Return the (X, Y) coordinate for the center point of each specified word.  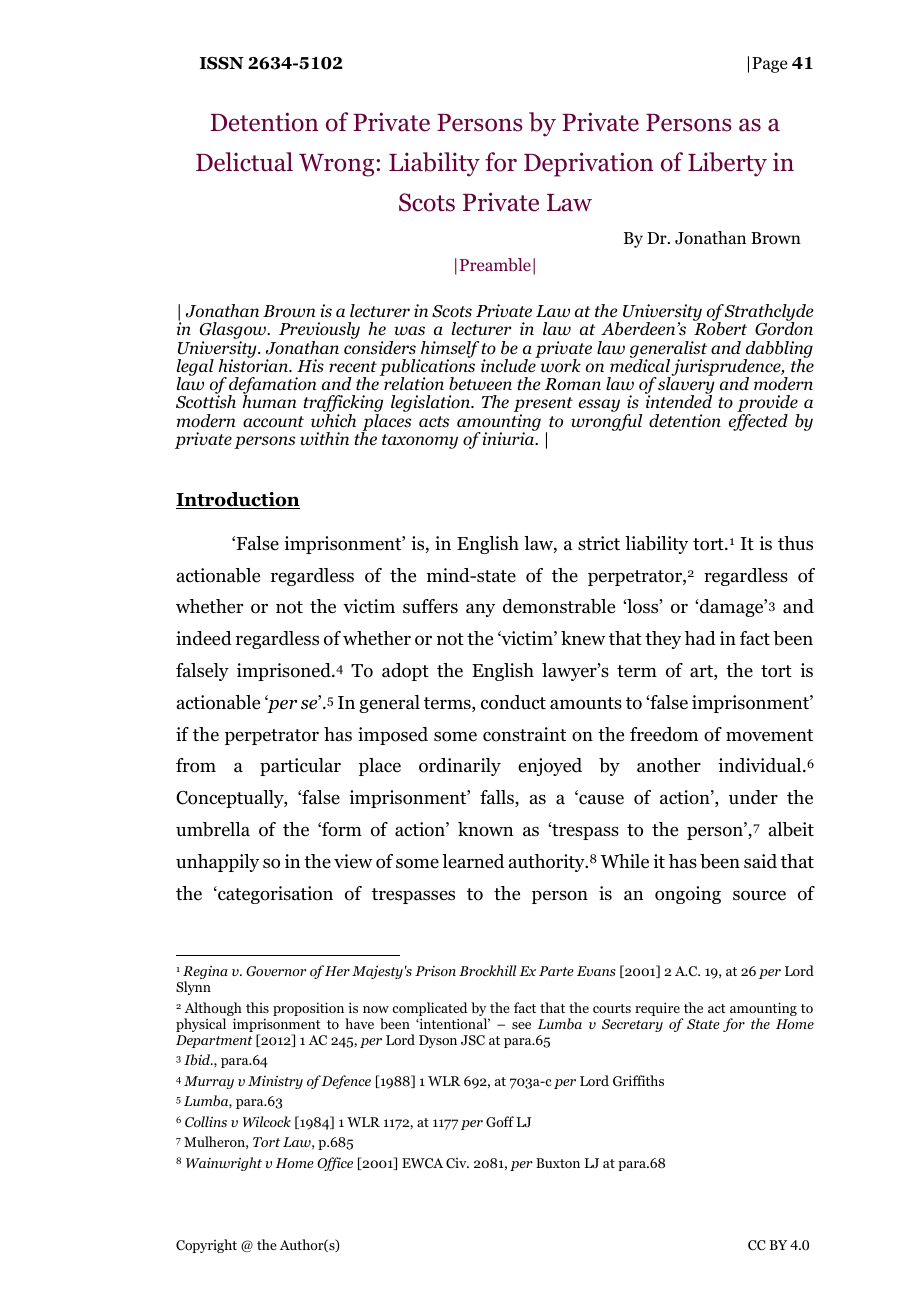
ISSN (222, 63)
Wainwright (224, 1164)
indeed (204, 638)
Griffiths (638, 1080)
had (700, 638)
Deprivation (589, 164)
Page (769, 65)
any (480, 610)
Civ (457, 1163)
